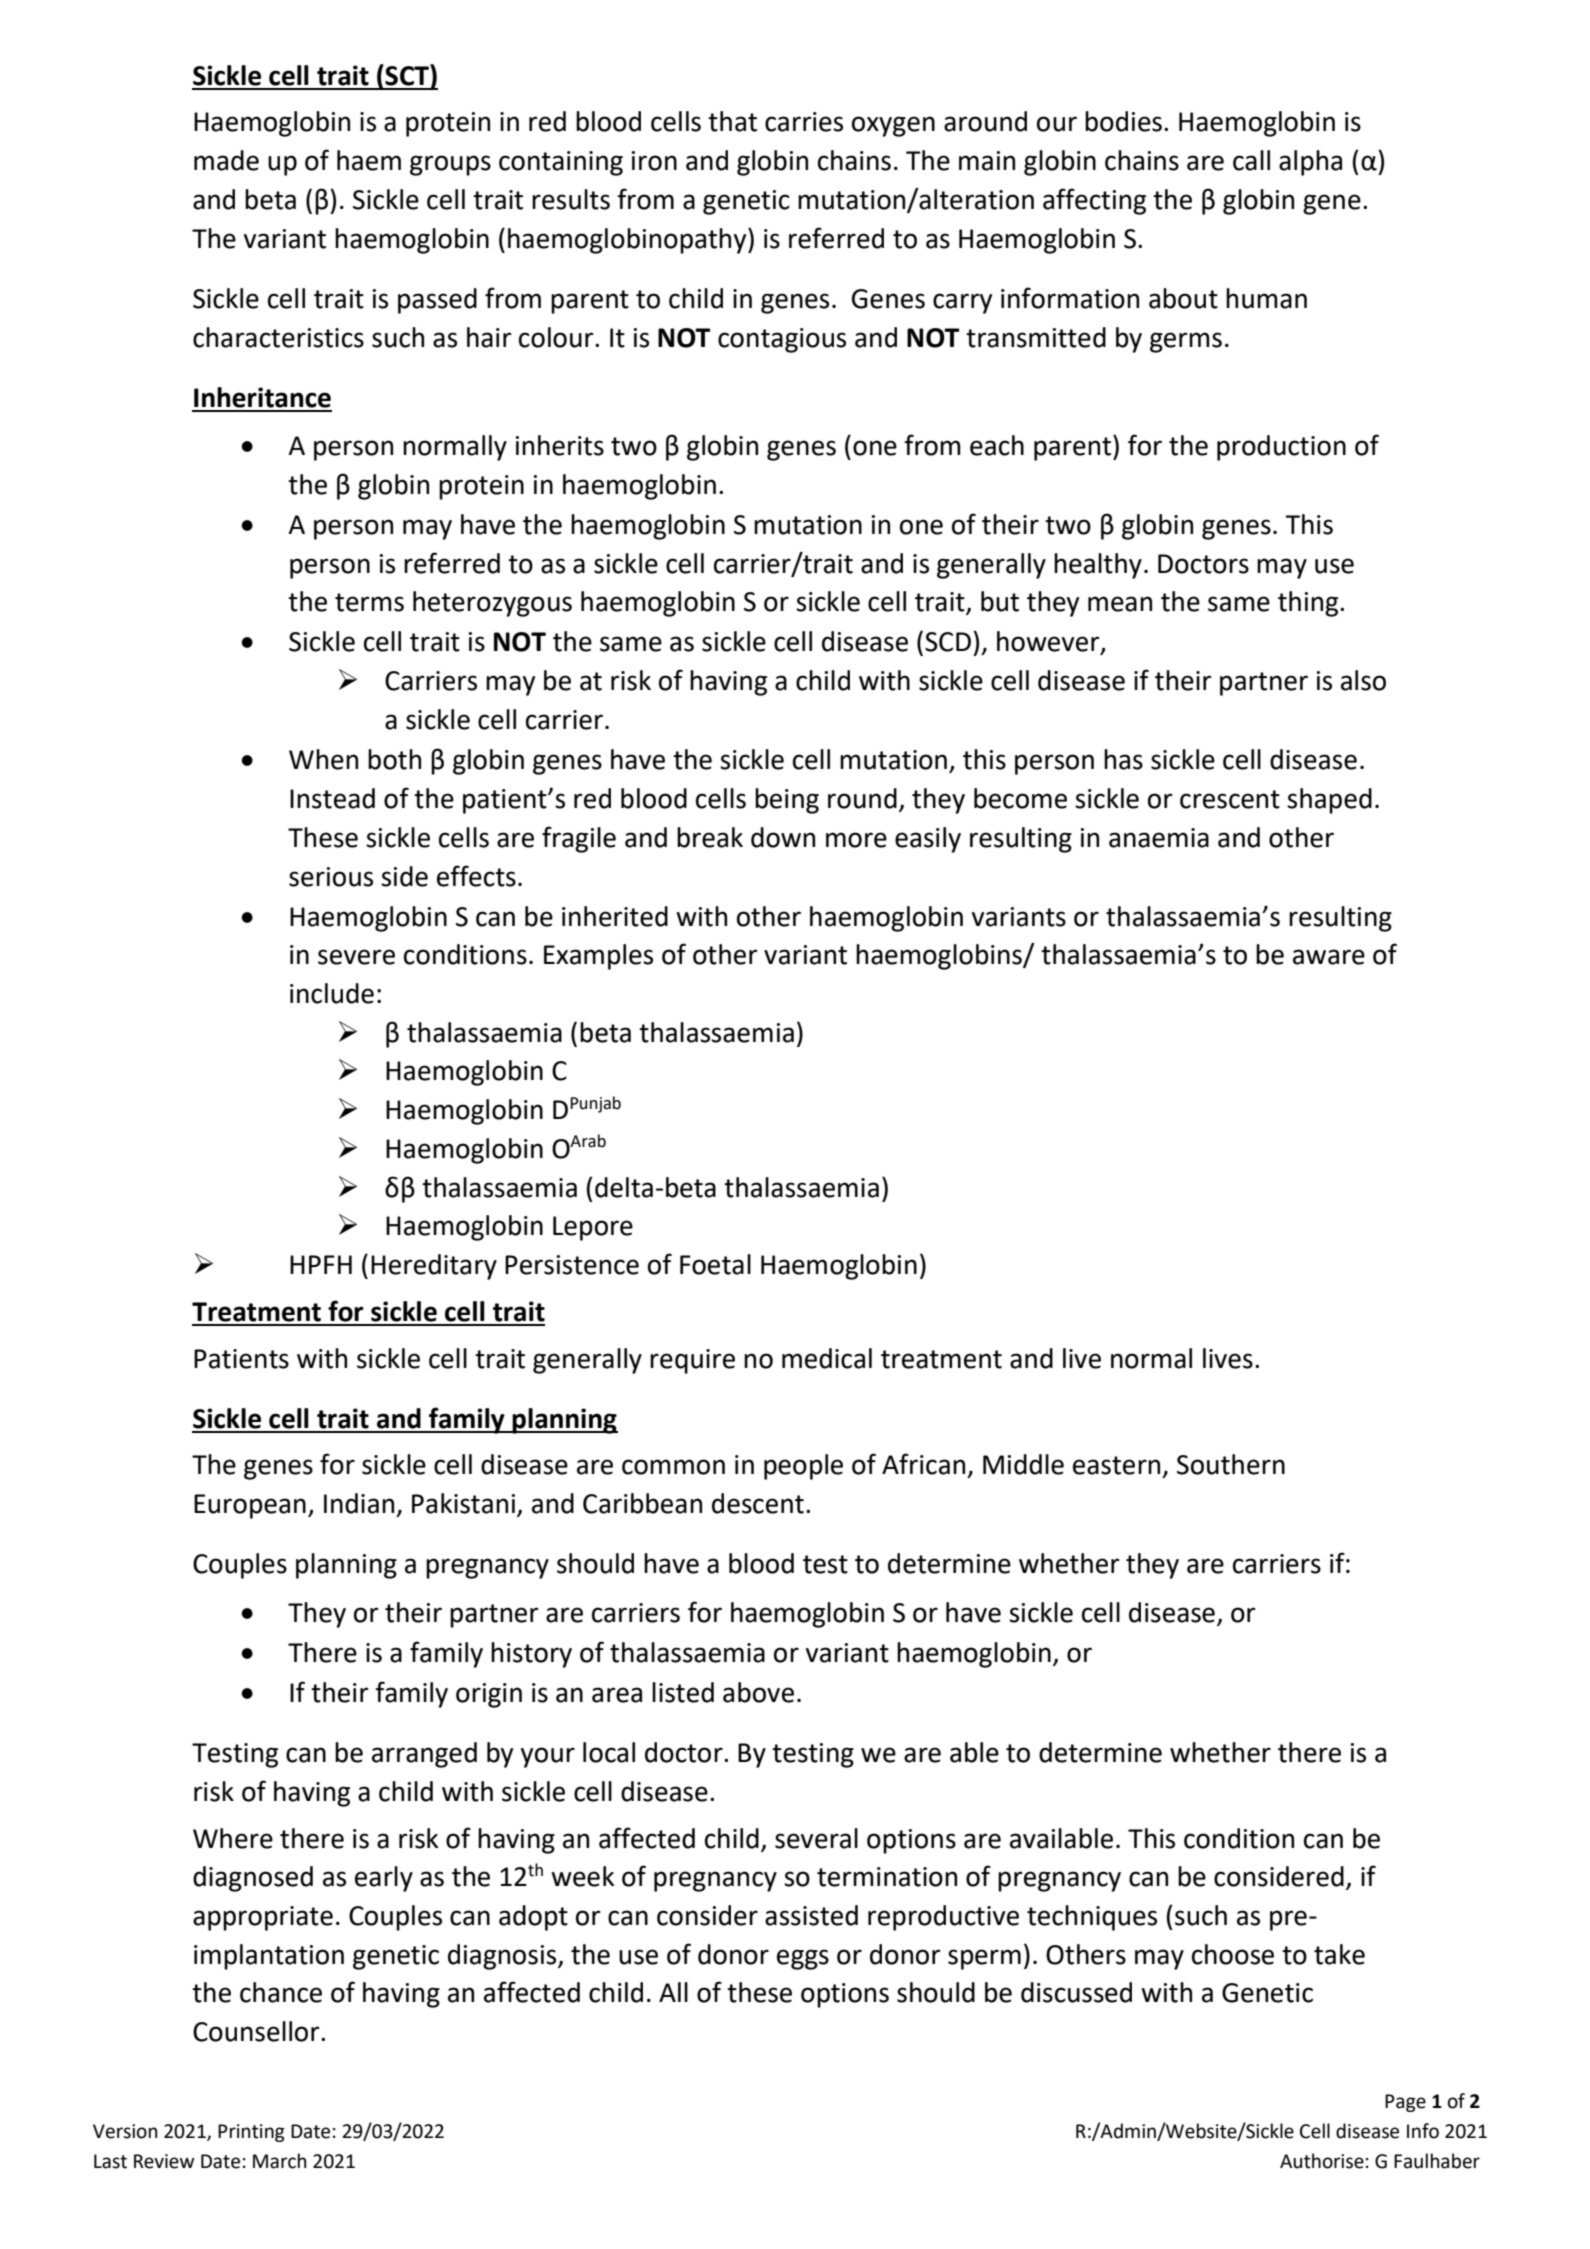 The width and height of the image is (1590, 2249). What do you see at coordinates (1329, 957) in the image?
I see `aware` at bounding box center [1329, 957].
